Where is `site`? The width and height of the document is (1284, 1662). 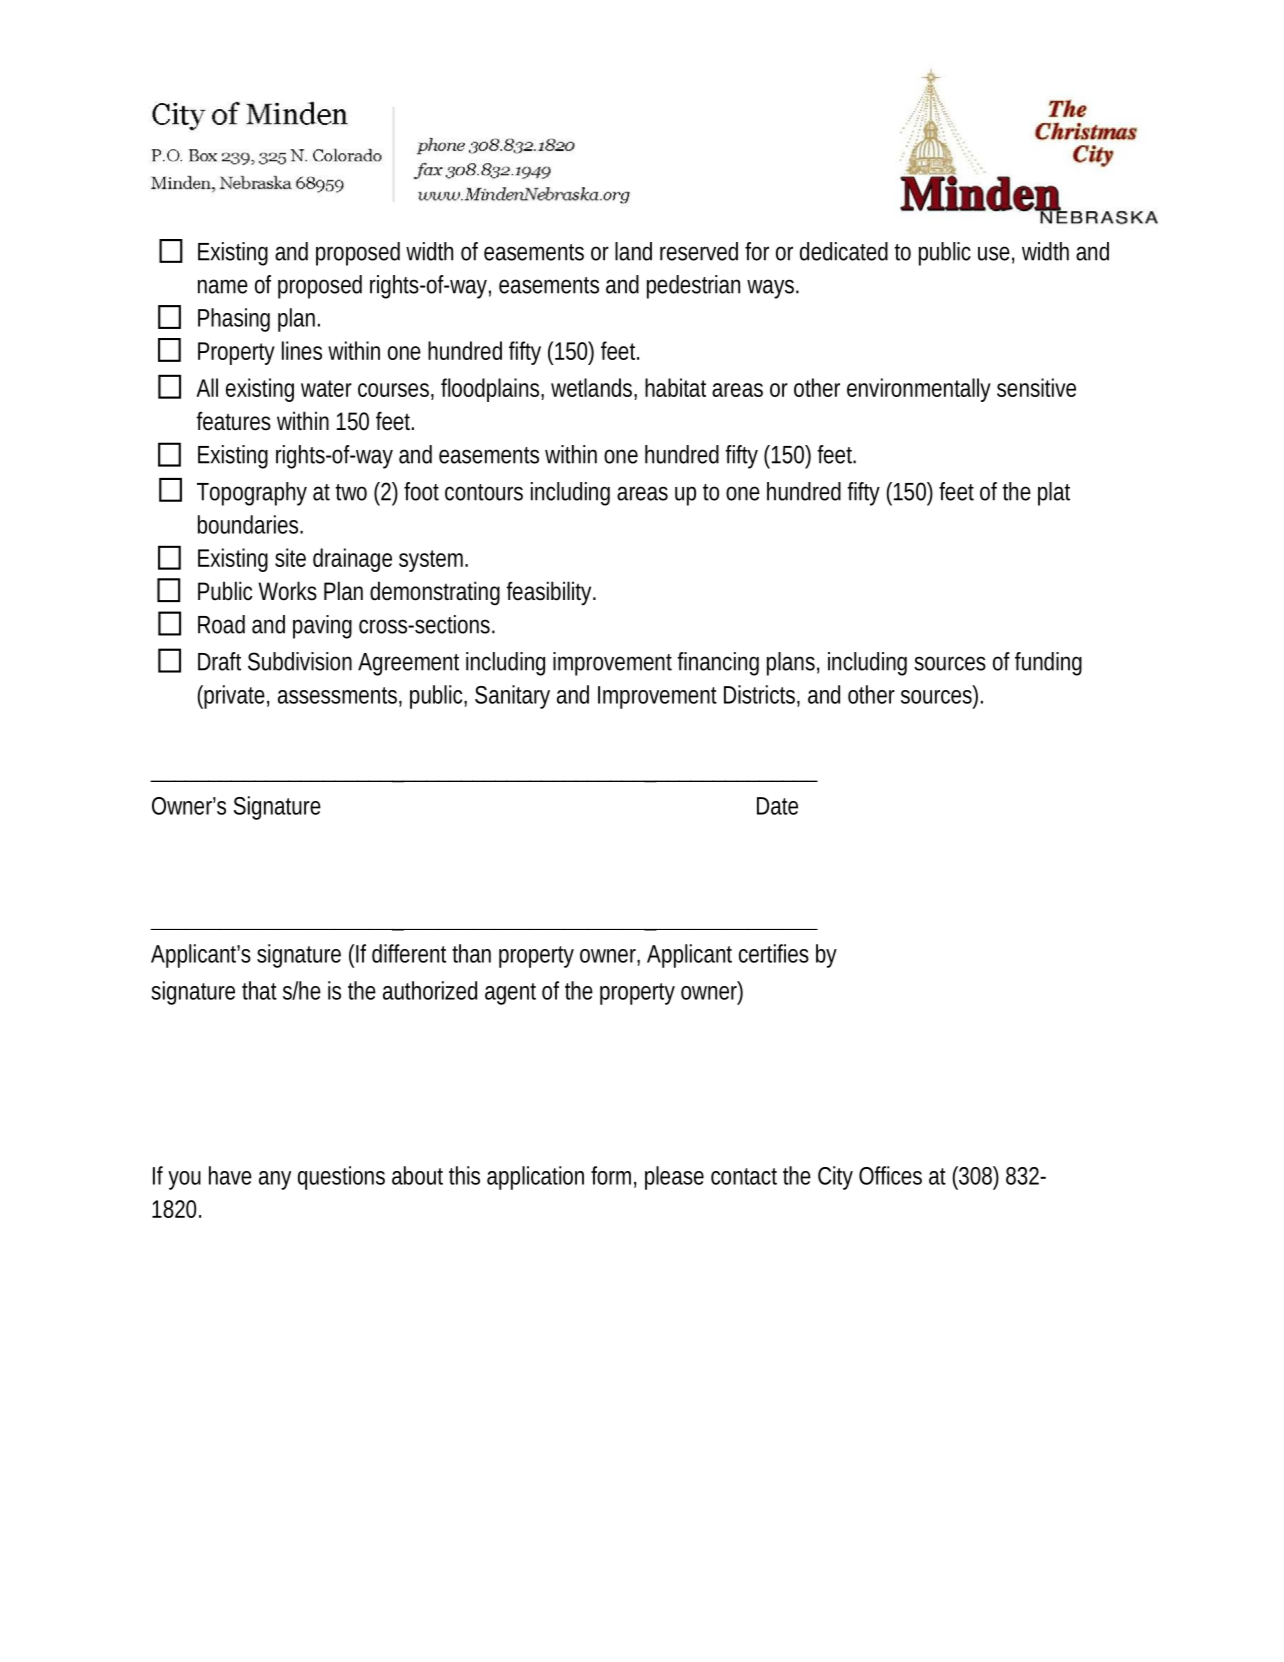 site is located at coordinates (290, 557).
